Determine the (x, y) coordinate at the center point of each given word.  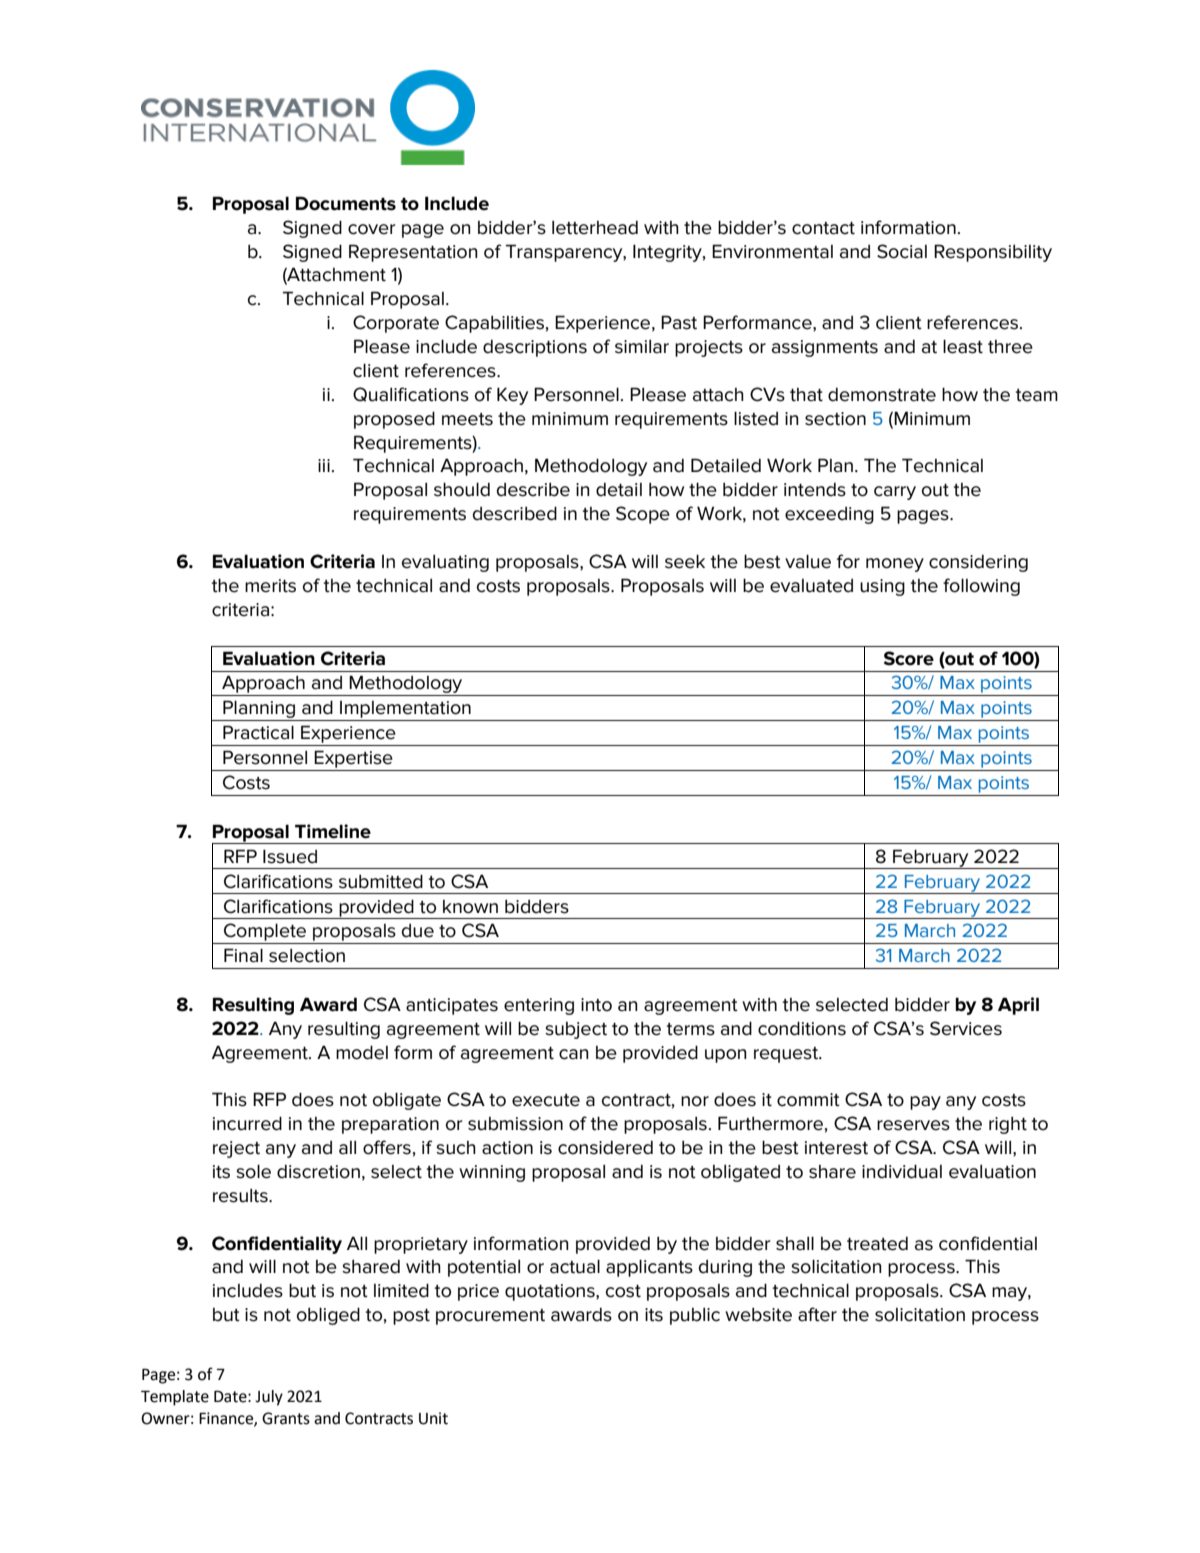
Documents (346, 203)
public (695, 1316)
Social (902, 251)
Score (909, 658)
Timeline (333, 831)
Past (679, 322)
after (817, 1314)
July (269, 1398)
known (470, 907)
